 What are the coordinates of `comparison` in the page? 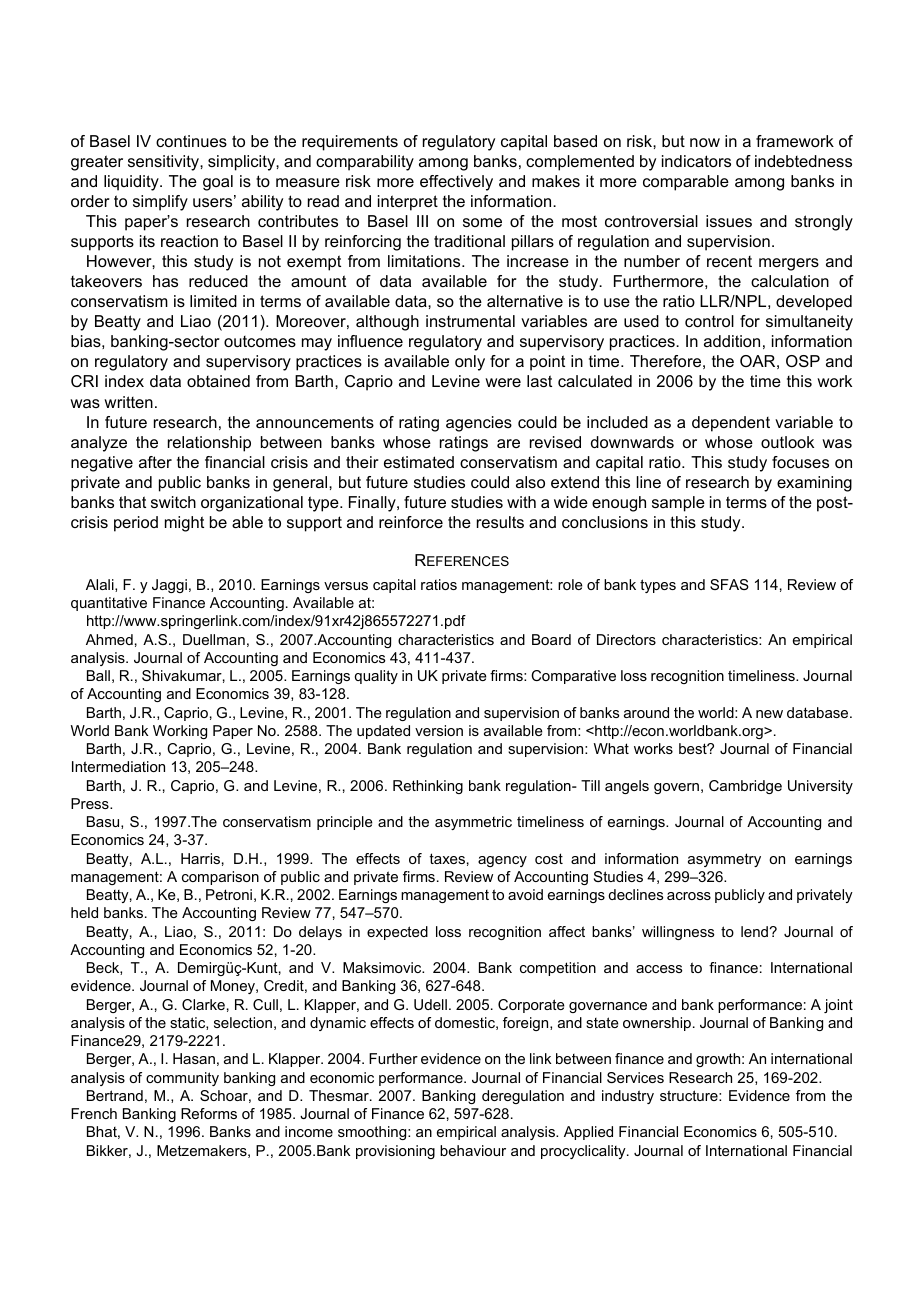 It's located at (220, 878).
